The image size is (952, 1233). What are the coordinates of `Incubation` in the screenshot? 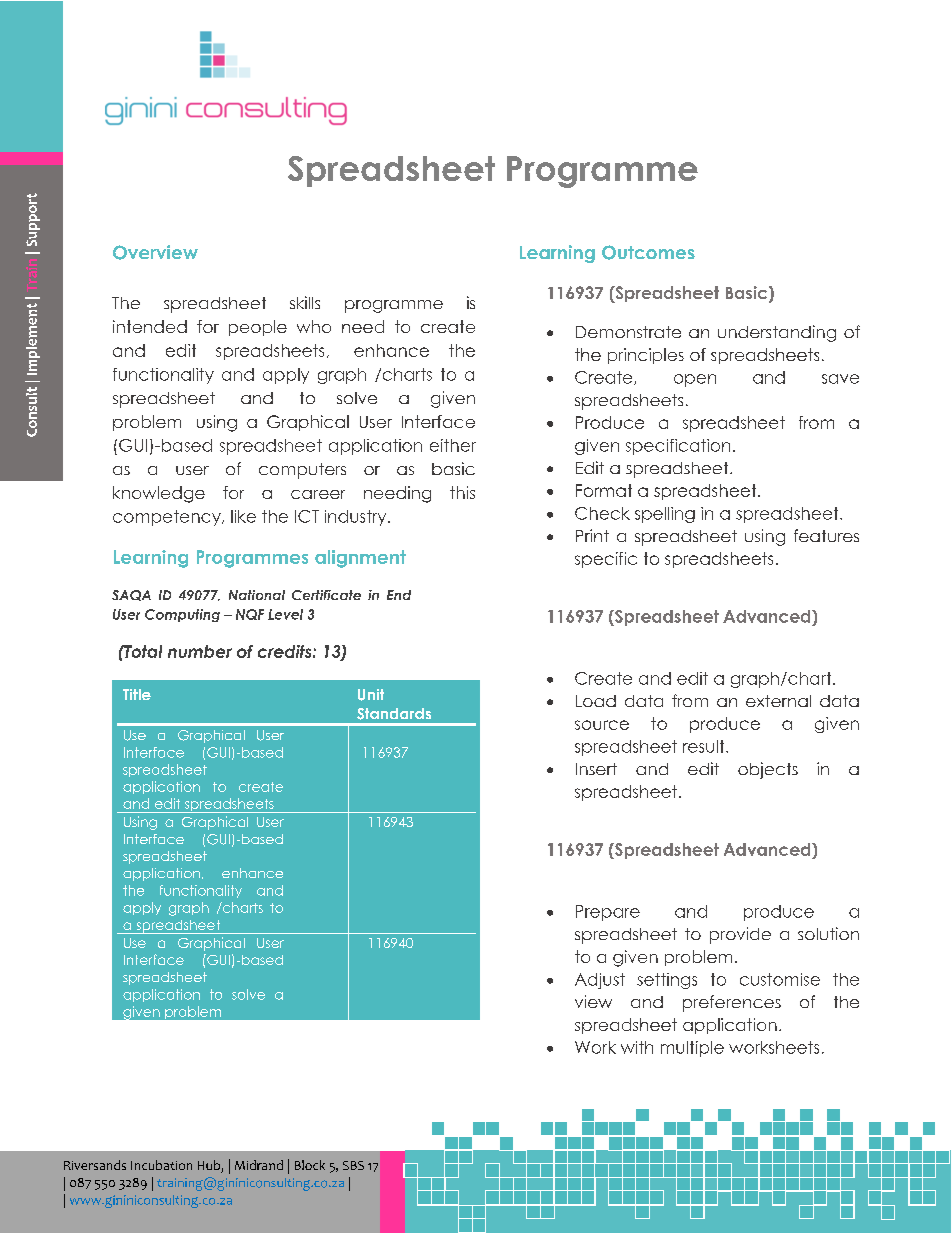 It's located at (161, 1165).
